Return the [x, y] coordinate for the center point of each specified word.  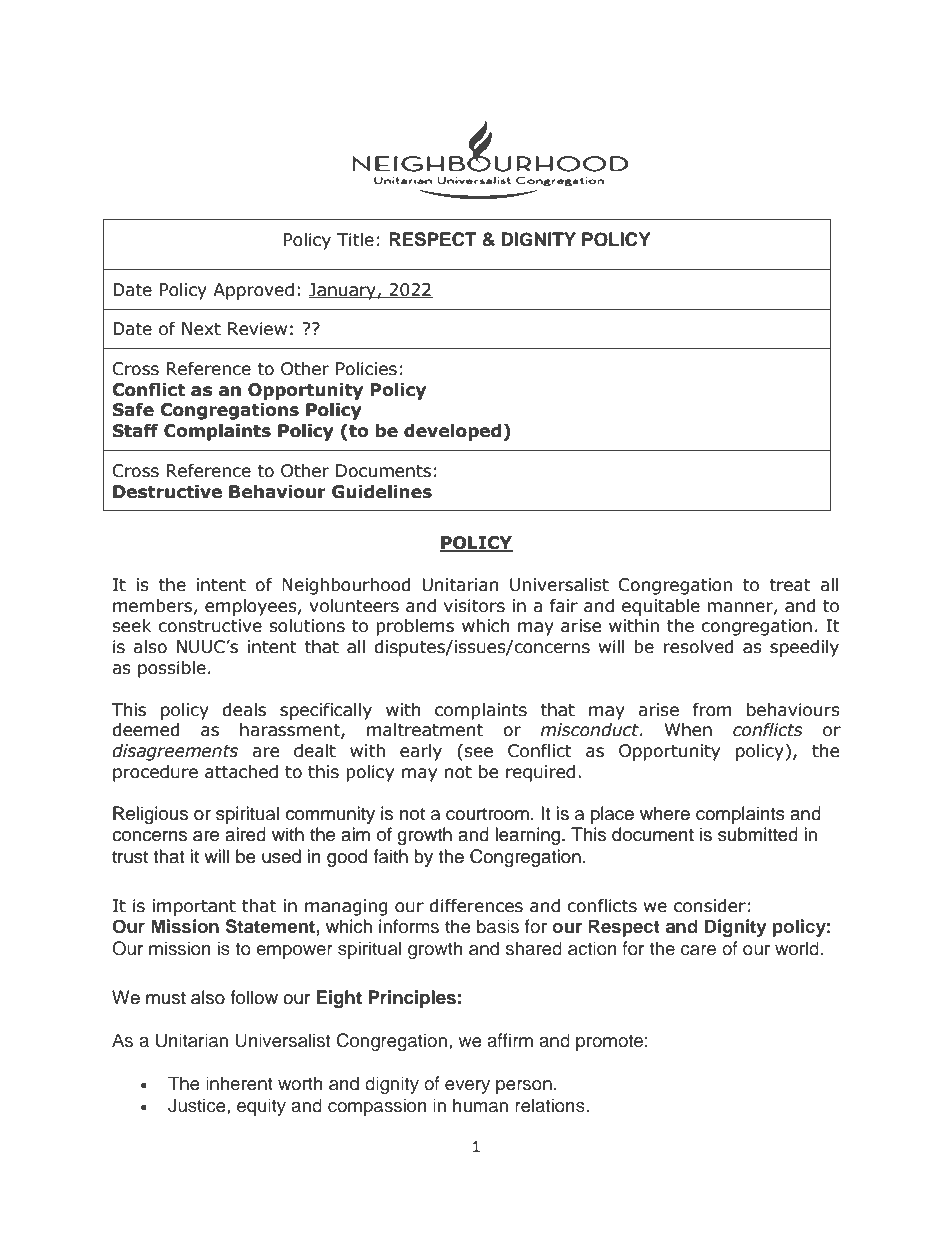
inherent [239, 1083]
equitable [661, 607]
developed [452, 432]
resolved [698, 647]
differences [476, 906]
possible [172, 669]
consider [710, 906]
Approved [253, 291]
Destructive [167, 492]
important [194, 907]
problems [415, 627]
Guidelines [382, 492]
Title [355, 240]
